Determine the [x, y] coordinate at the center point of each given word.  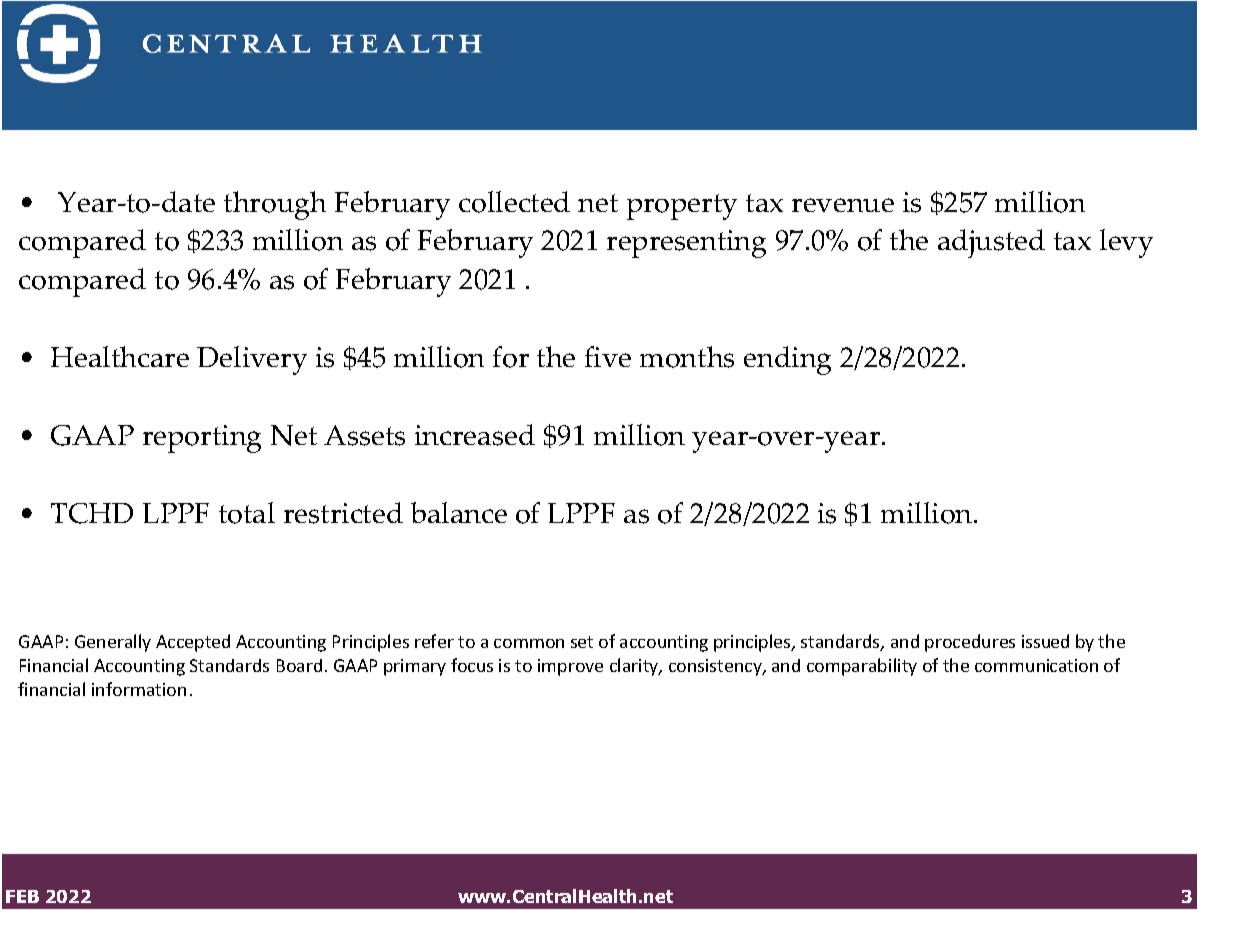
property [682, 207]
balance [459, 512]
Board [299, 665]
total [247, 513]
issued [1045, 641]
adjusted [991, 243]
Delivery [252, 360]
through [275, 205]
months [687, 357]
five [608, 356]
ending [787, 360]
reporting [202, 439]
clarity [635, 667]
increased [475, 435]
